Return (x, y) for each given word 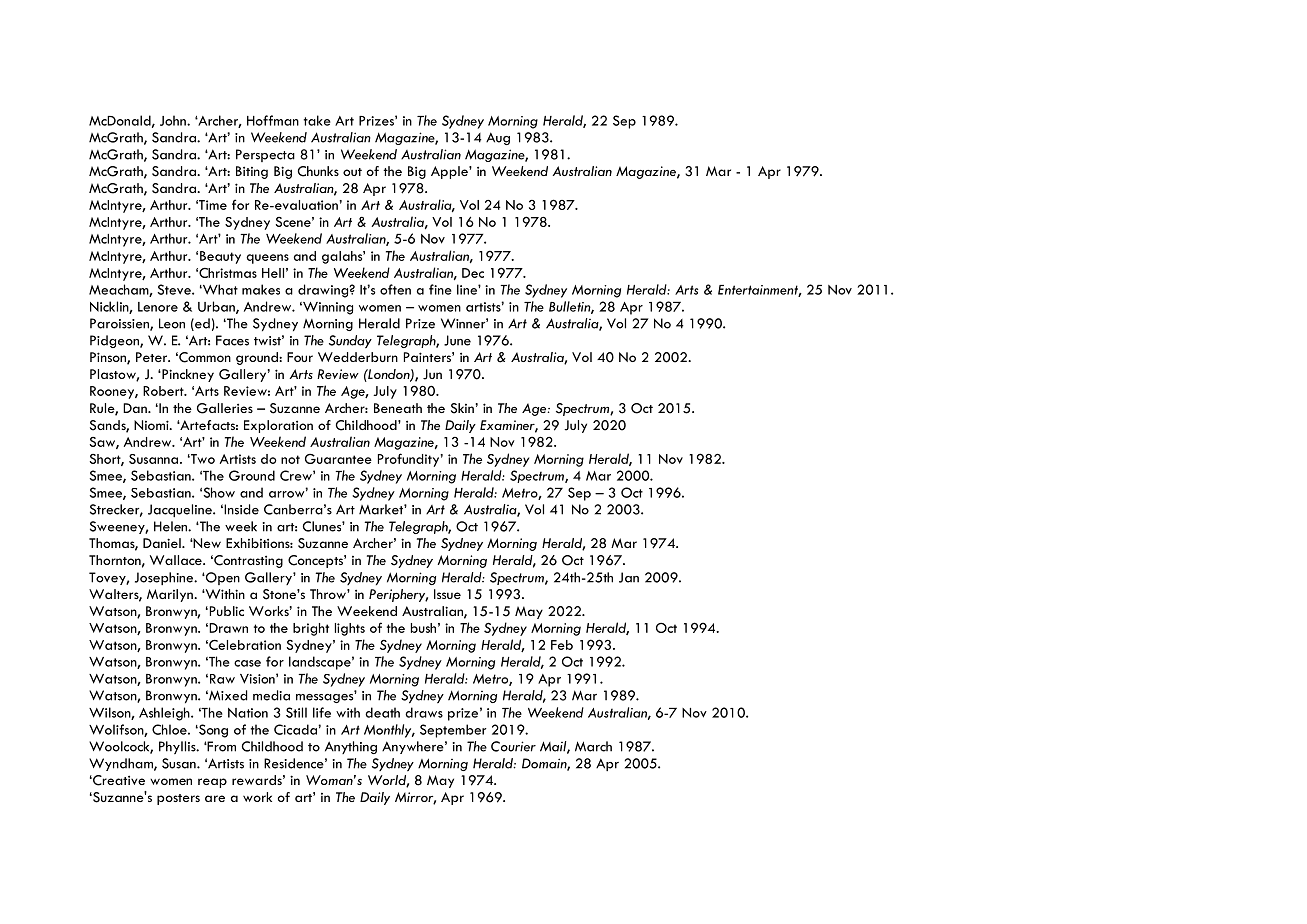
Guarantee (338, 459)
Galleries (225, 408)
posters (178, 799)
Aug (498, 138)
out (352, 172)
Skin (462, 408)
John (174, 120)
